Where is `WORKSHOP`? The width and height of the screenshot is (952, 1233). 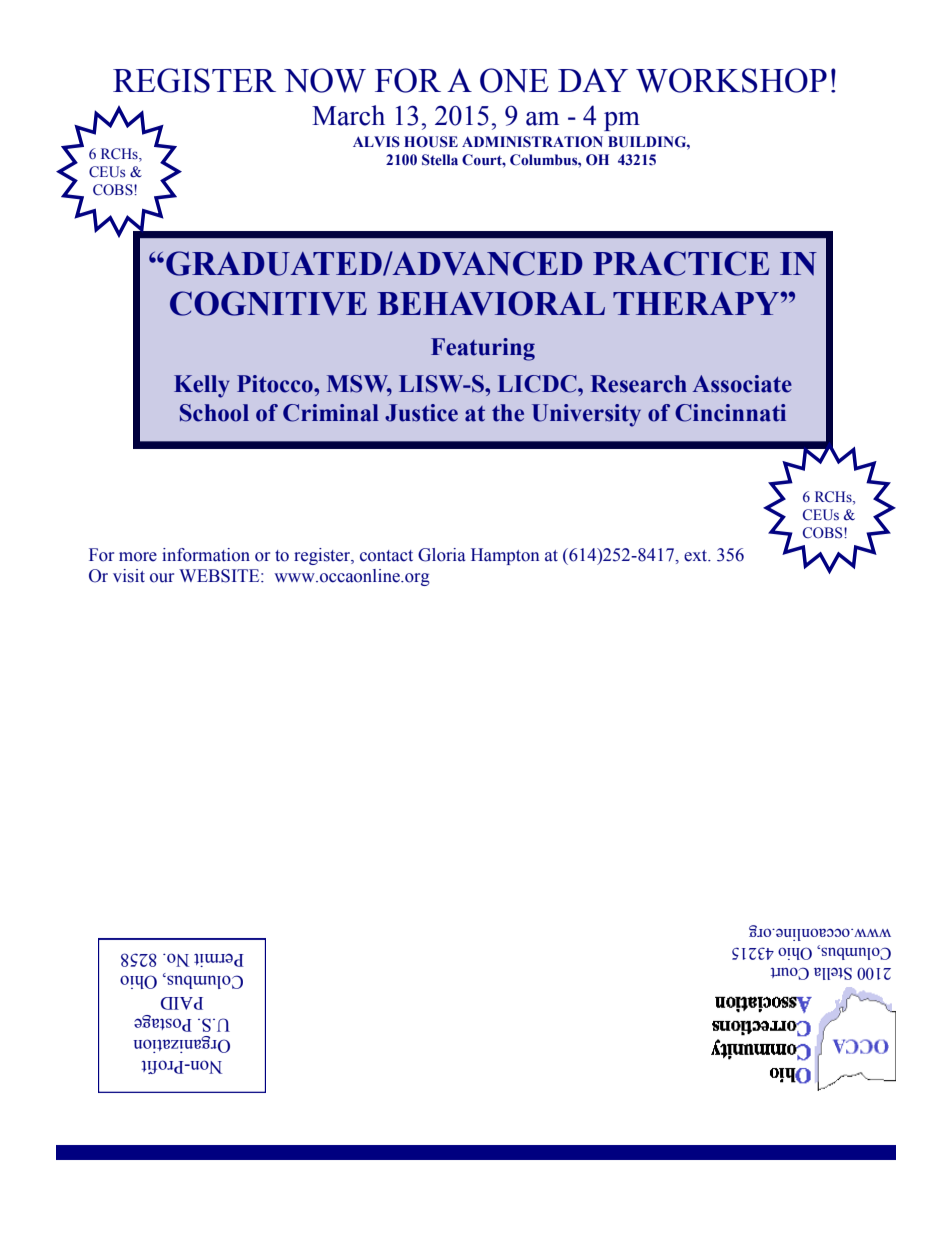
WORKSHOP is located at coordinates (731, 80).
